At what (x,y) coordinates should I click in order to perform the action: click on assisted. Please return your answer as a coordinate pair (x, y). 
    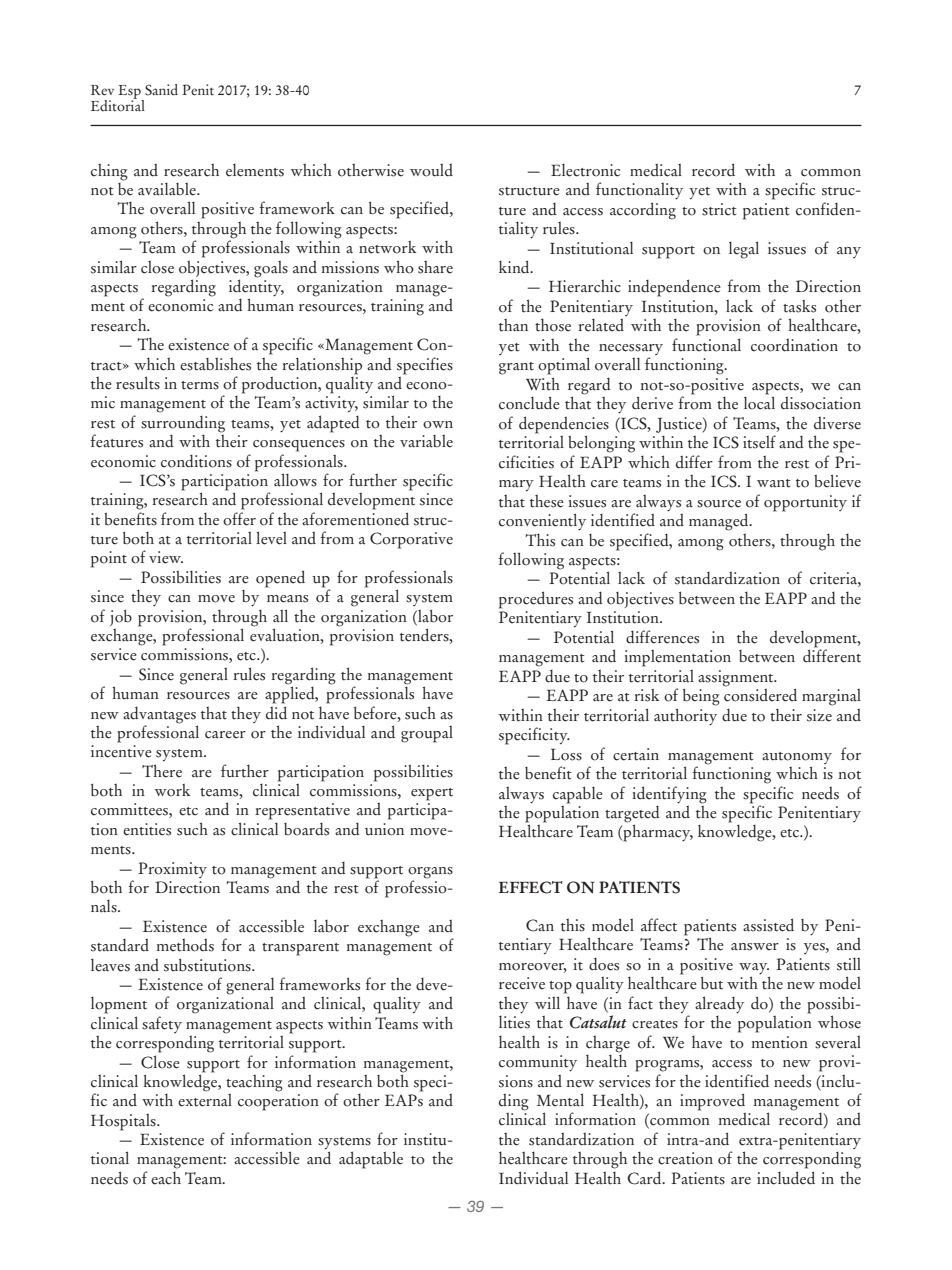
    Looking at the image, I should click on (768, 925).
